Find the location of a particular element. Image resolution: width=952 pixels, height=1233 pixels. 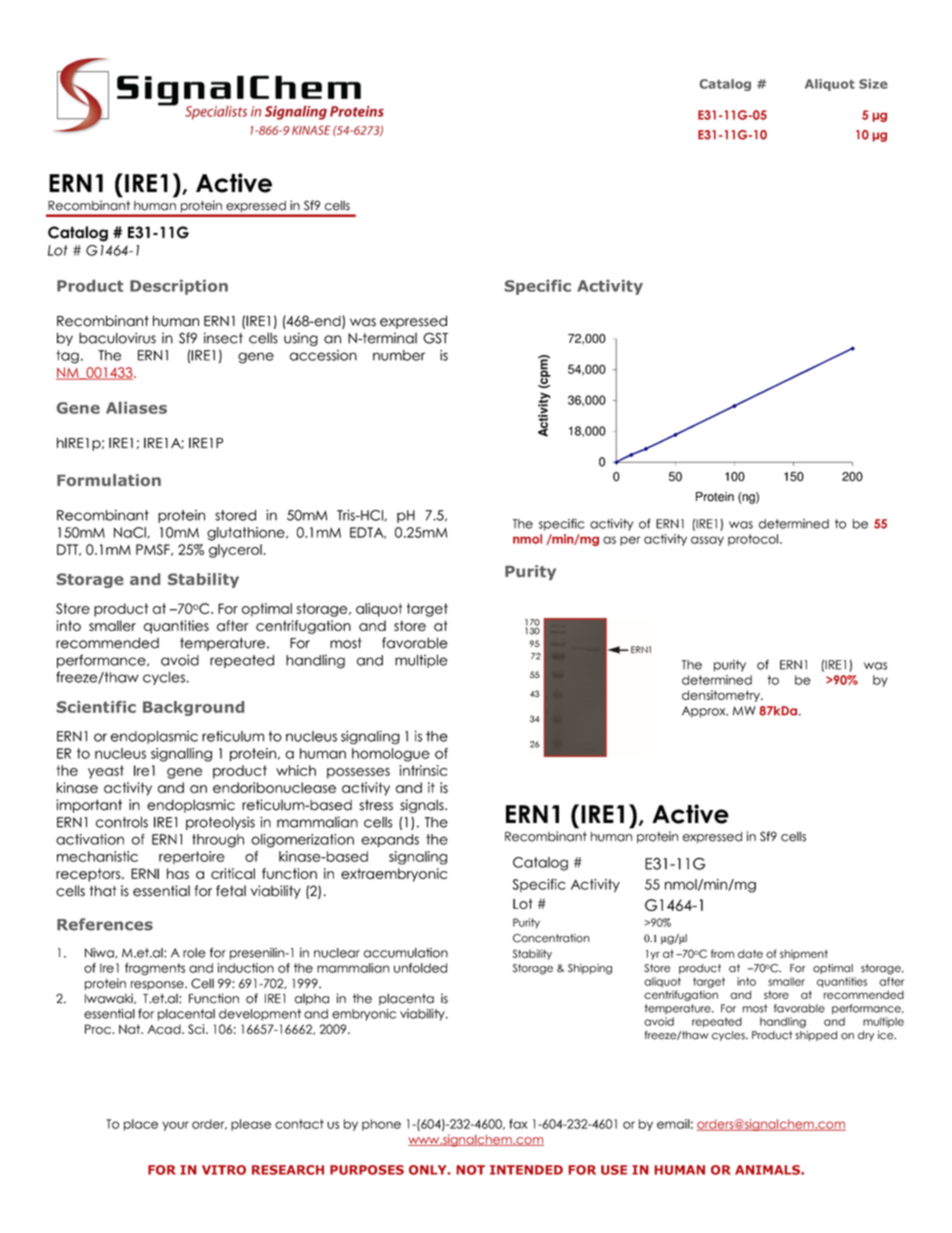

GST is located at coordinates (435, 338).
